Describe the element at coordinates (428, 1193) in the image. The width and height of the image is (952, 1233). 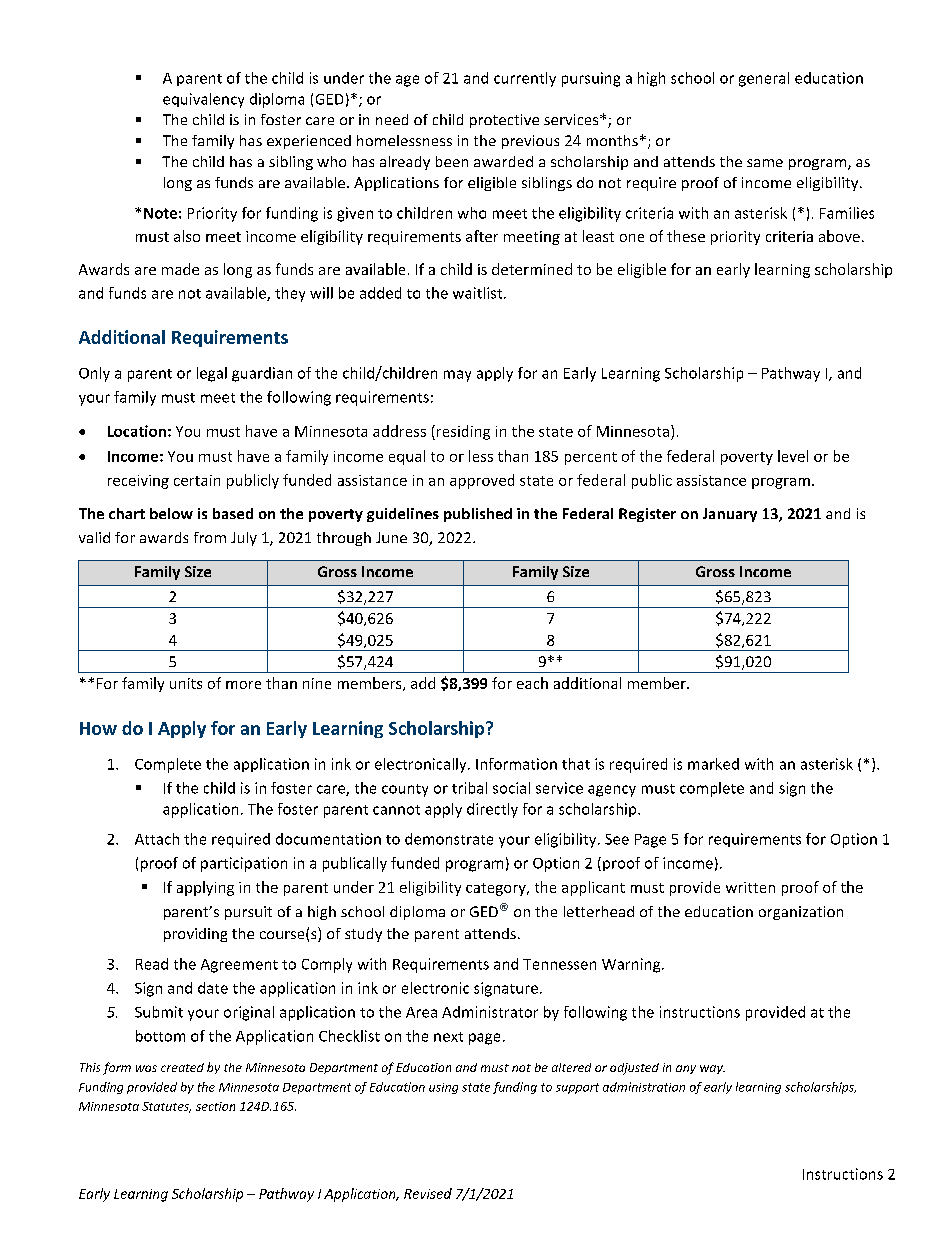
I see `Revised` at that location.
